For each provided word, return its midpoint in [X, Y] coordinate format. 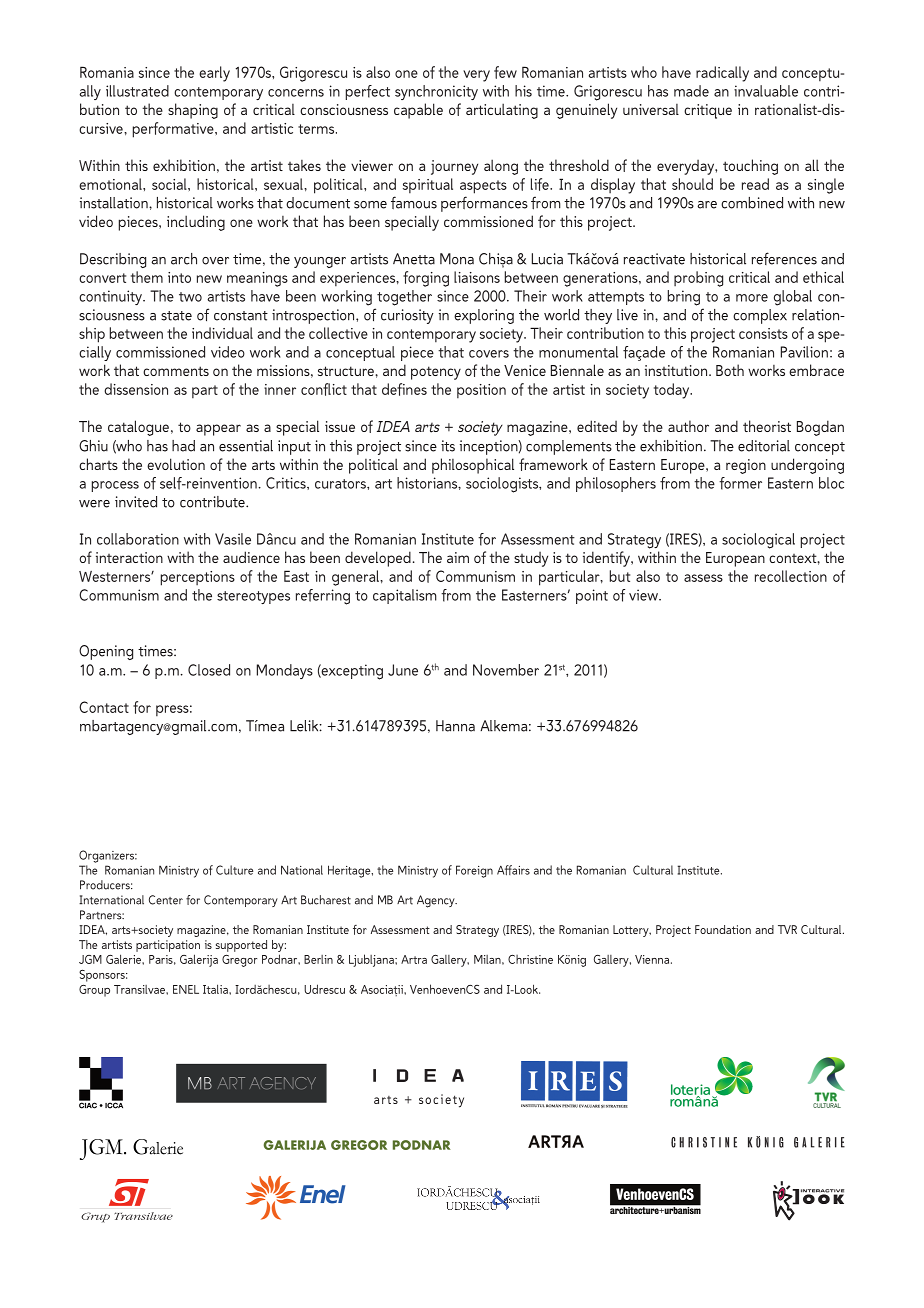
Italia [216, 989]
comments [176, 371]
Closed [209, 670]
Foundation [723, 929]
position [481, 391]
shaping [193, 111]
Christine [530, 959]
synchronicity [436, 92]
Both [730, 370]
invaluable [766, 91]
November [506, 670]
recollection [791, 576]
